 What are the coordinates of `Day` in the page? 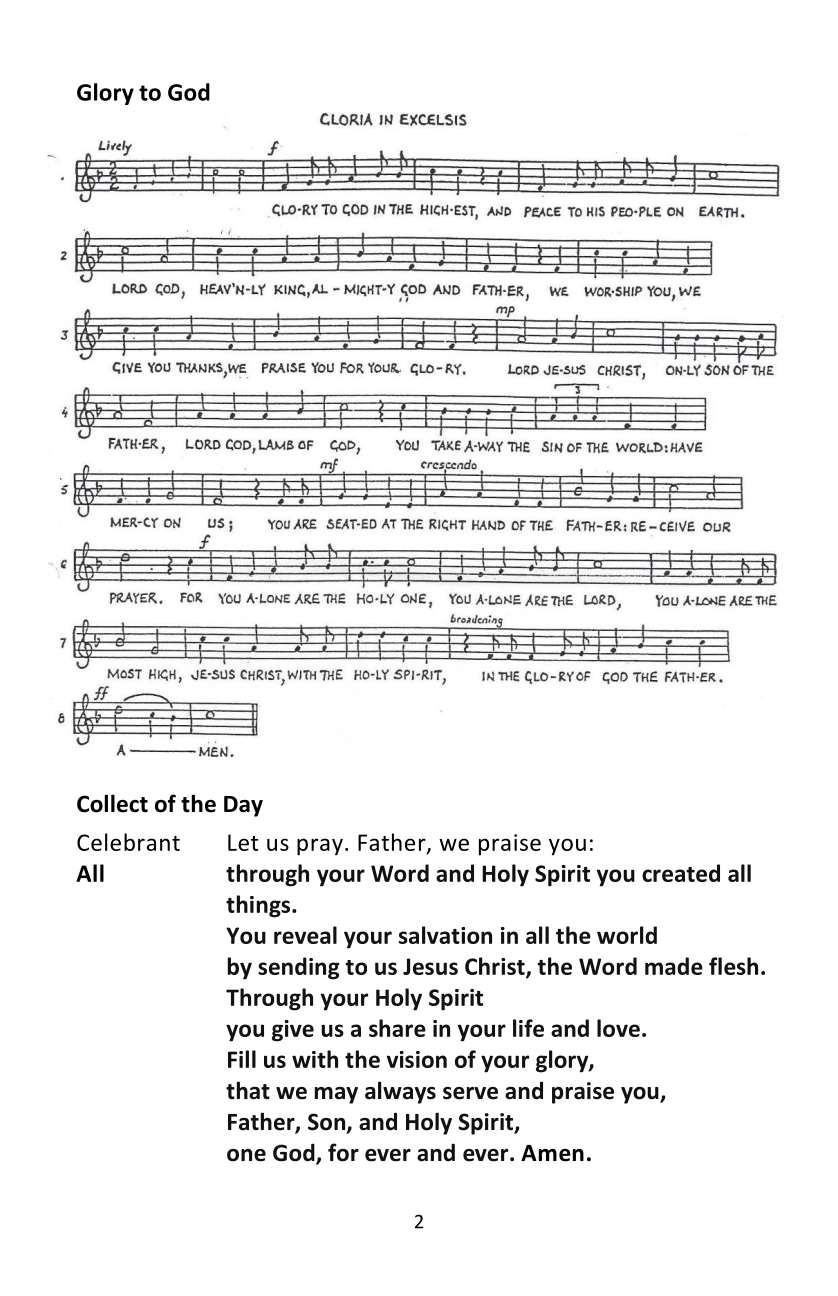 It's located at (243, 806).
